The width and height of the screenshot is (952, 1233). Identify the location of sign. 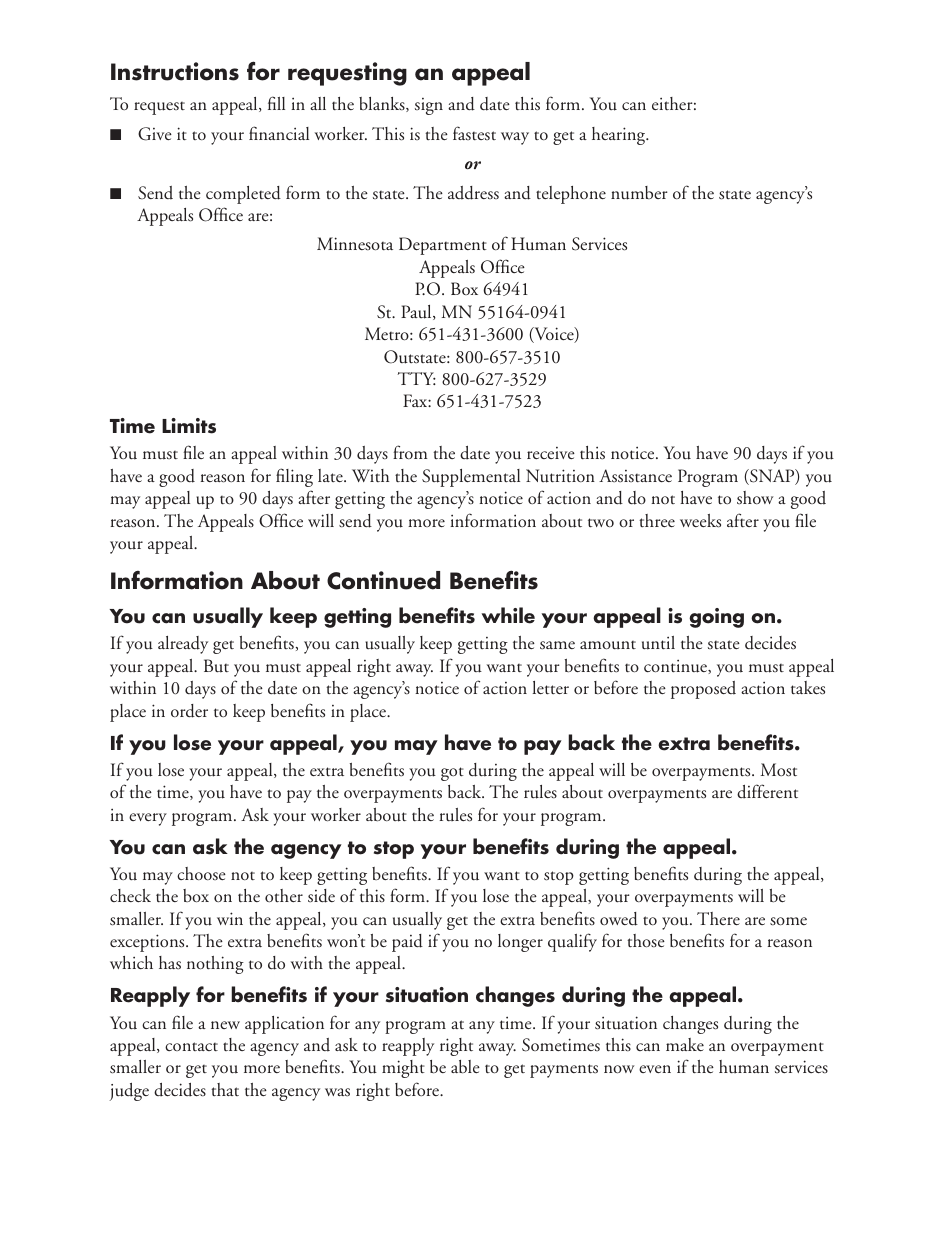
(429, 106).
